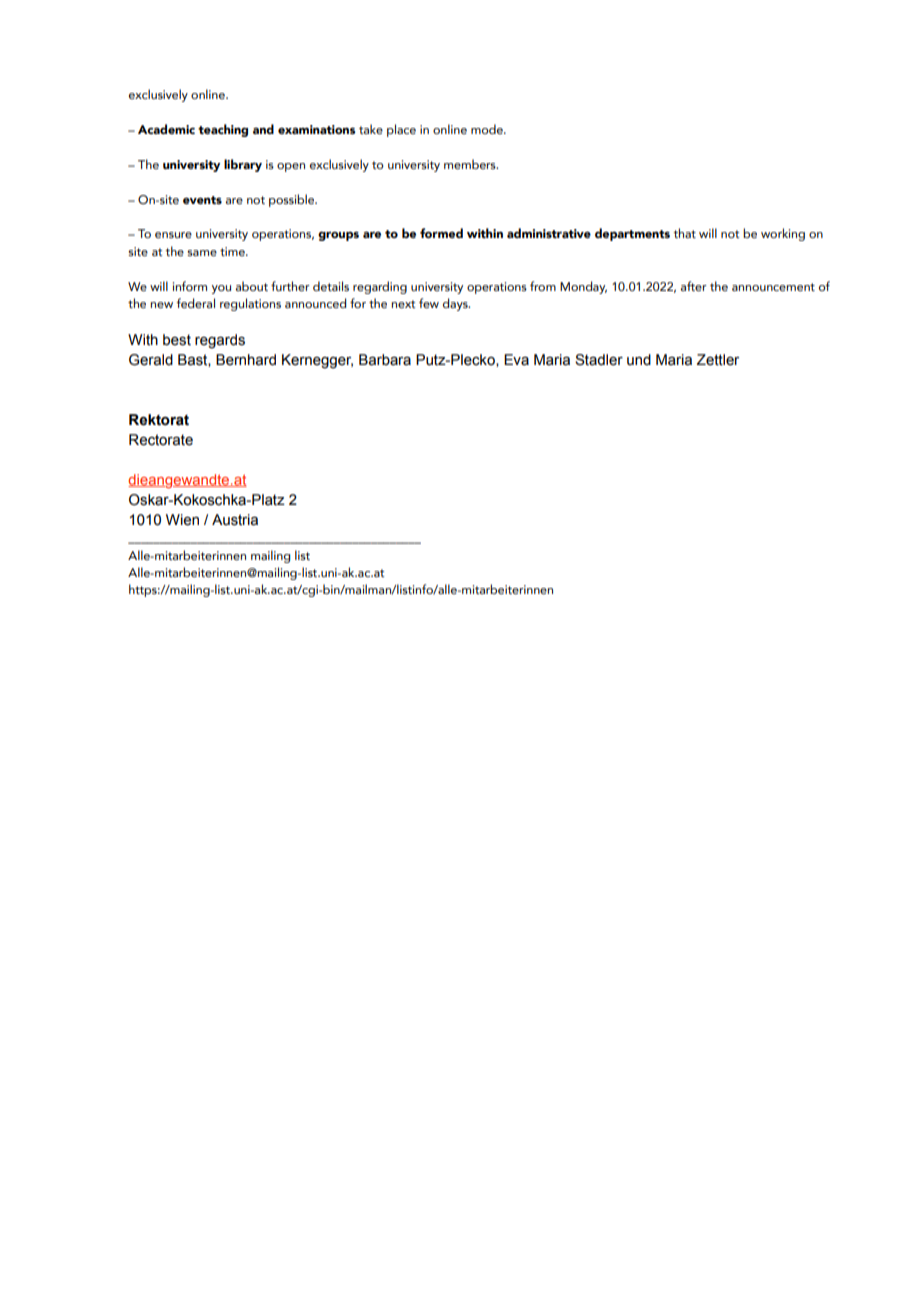 The height and width of the screenshot is (1308, 924). I want to click on days, so click(456, 304).
